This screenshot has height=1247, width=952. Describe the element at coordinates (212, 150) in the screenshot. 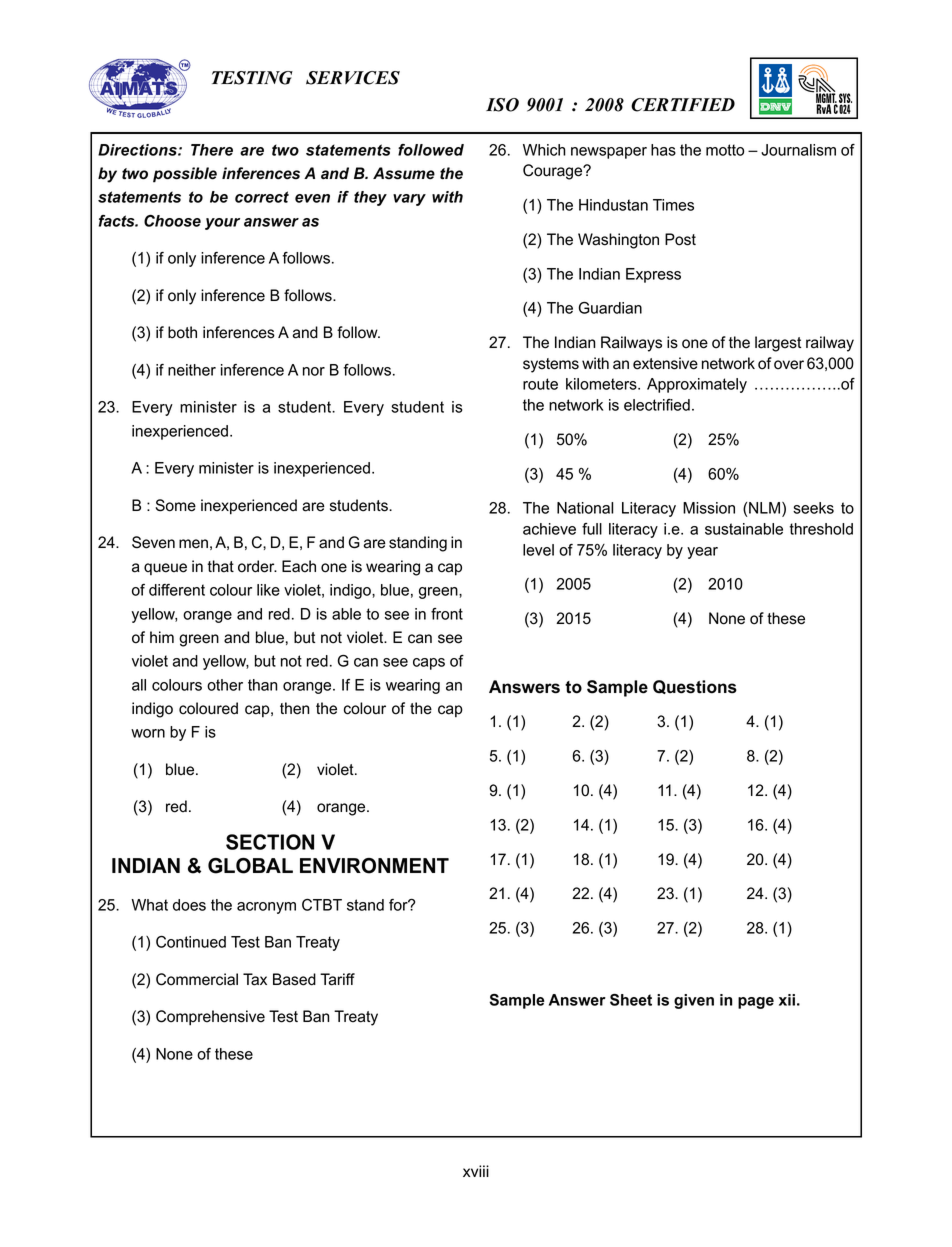

I see `There` at that location.
